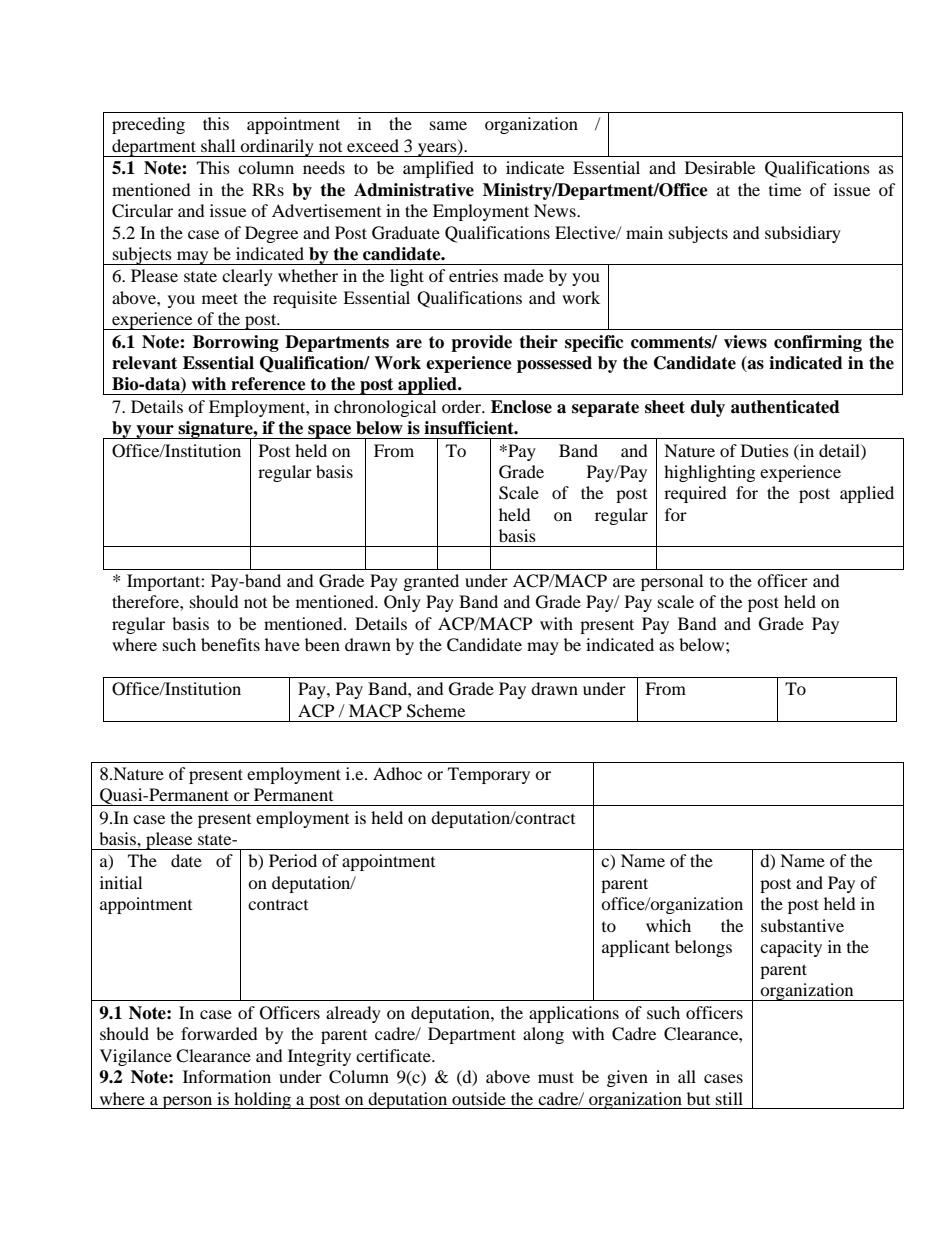 This page has height=1233, width=952. Describe the element at coordinates (479, 1098) in the page. I see `outside` at that location.
